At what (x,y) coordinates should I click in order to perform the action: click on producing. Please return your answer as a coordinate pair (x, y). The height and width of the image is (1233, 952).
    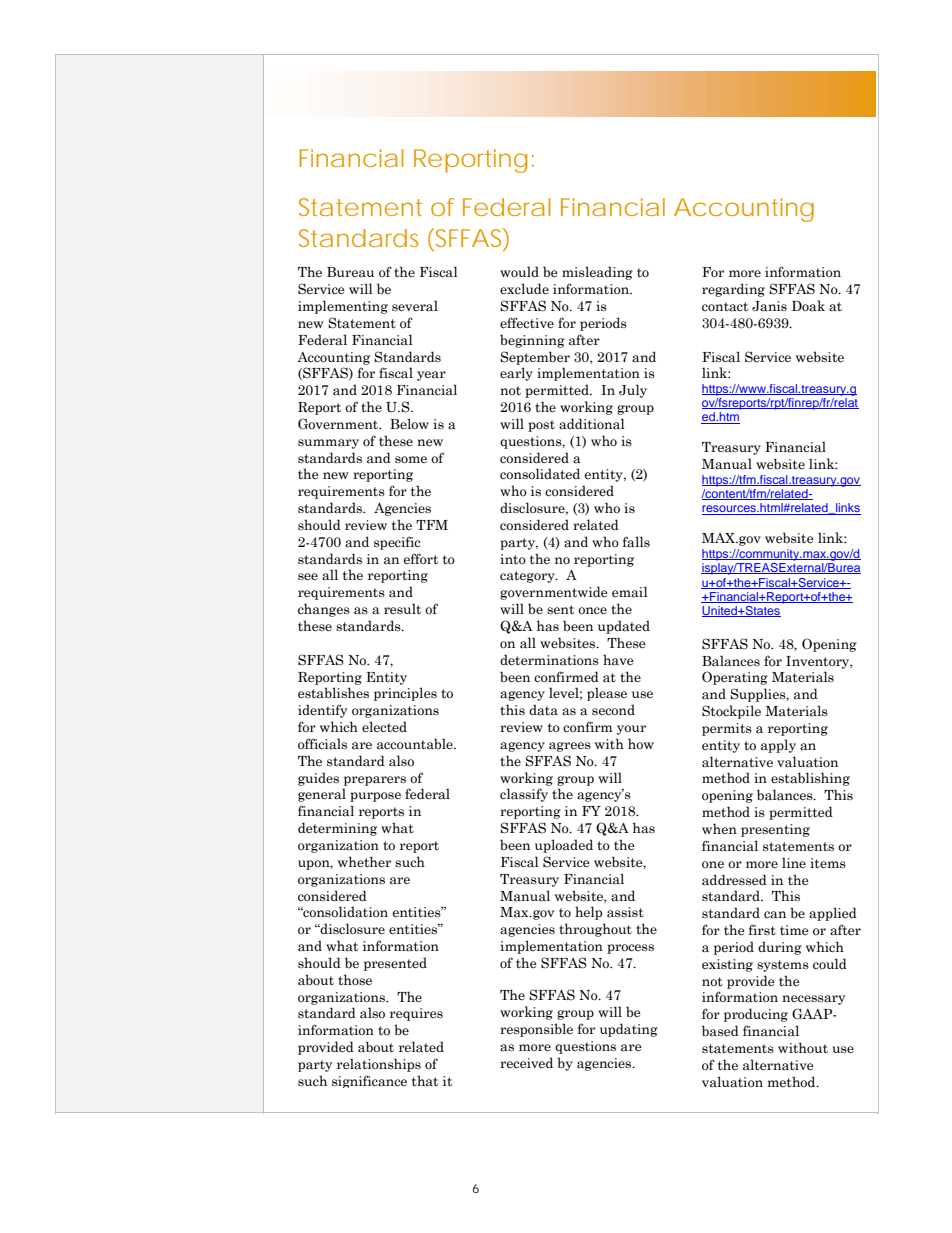
    Looking at the image, I should click on (756, 1015).
